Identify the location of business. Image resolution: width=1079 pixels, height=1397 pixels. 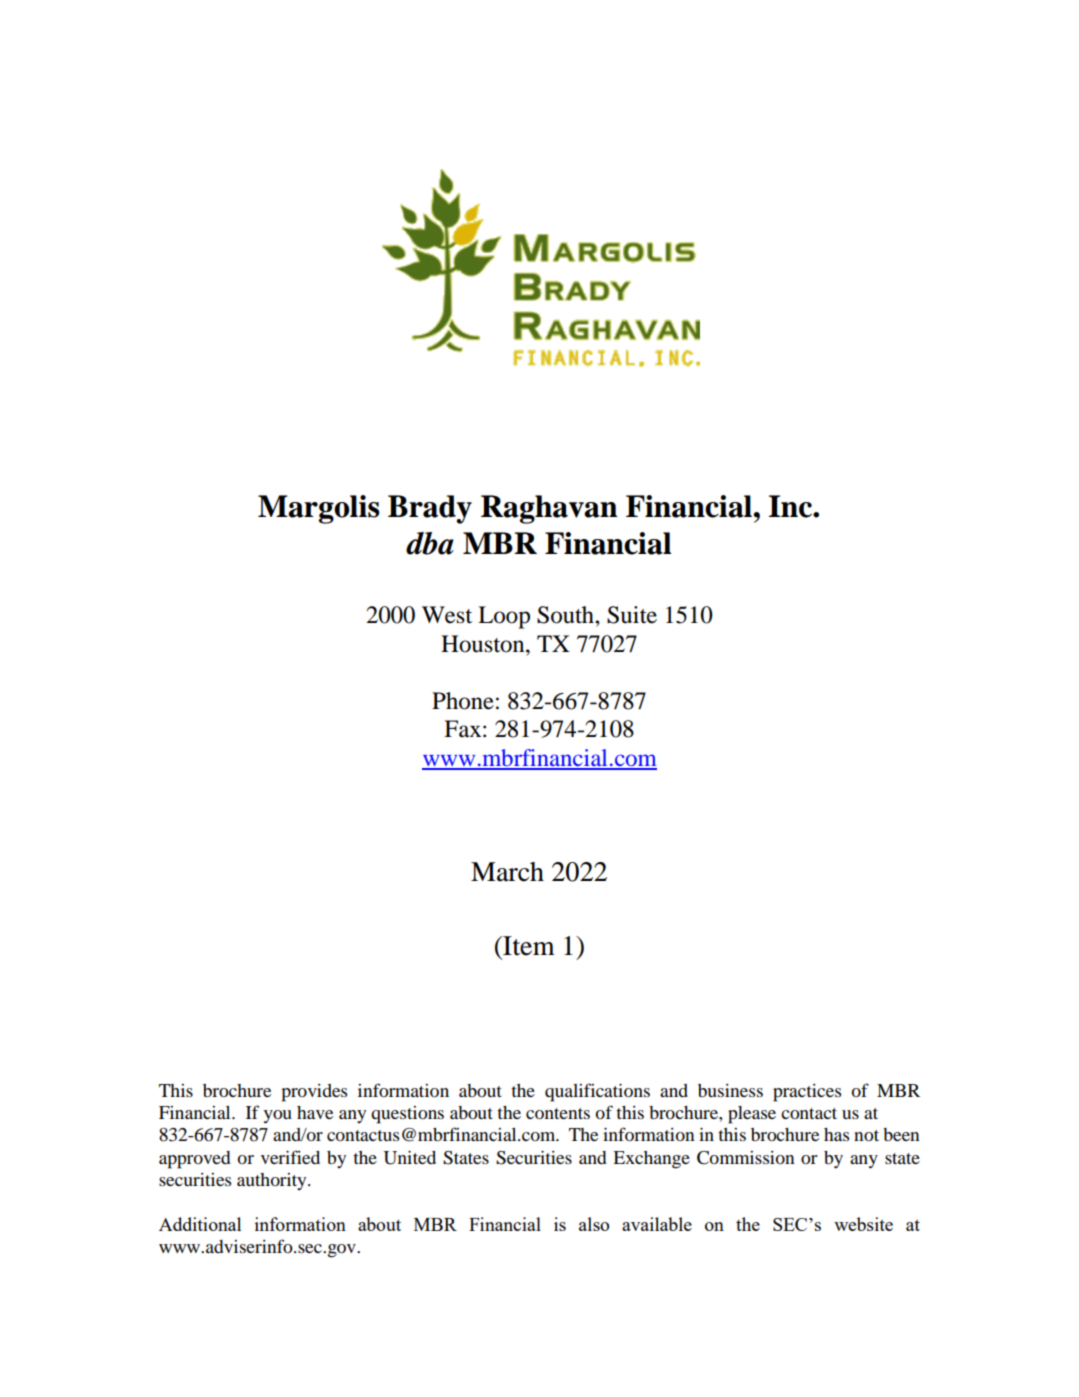
(730, 1090).
